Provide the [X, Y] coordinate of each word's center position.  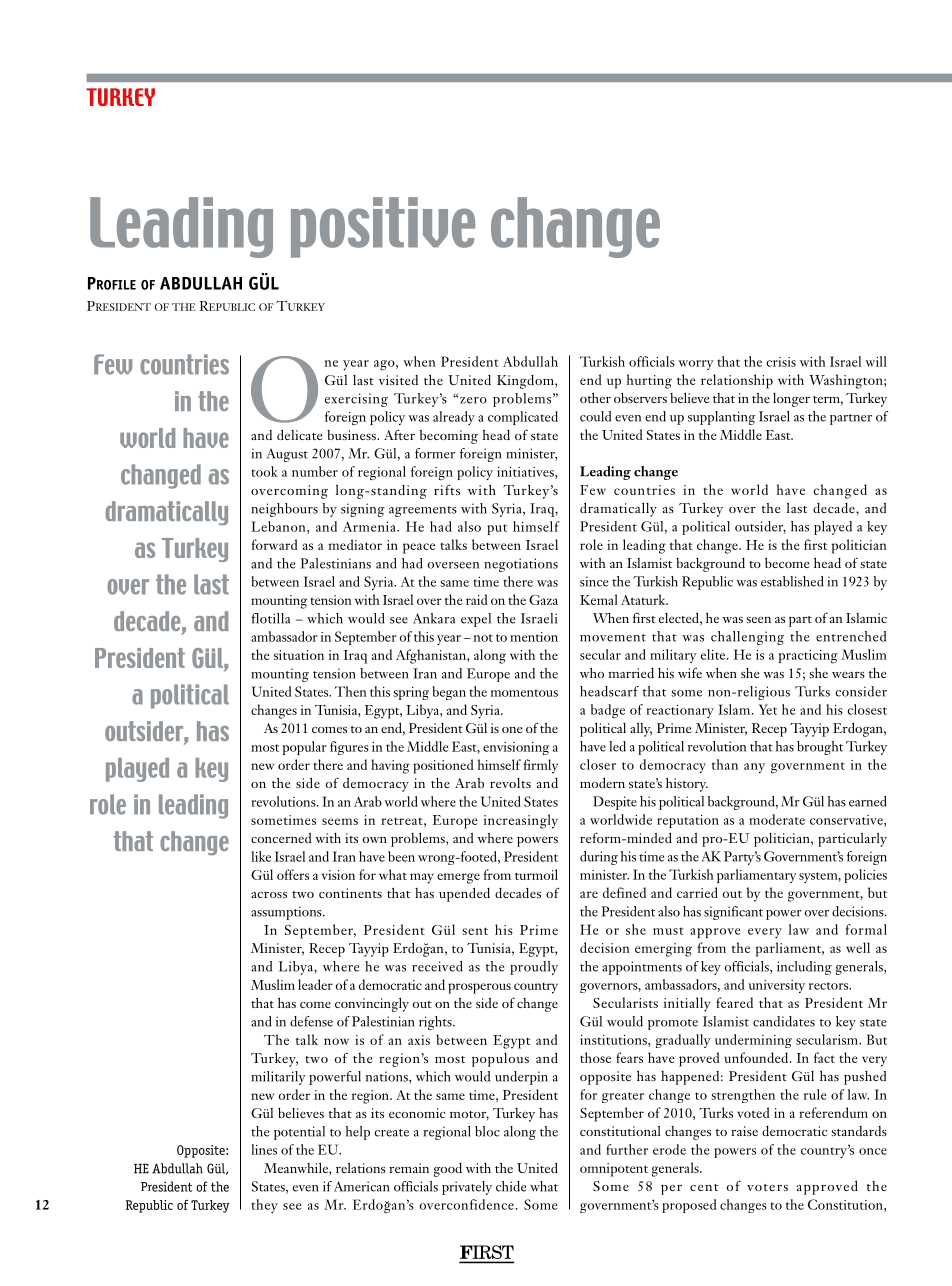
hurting [649, 381]
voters [767, 1187]
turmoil [536, 874]
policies [865, 876]
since [594, 581]
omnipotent [614, 1170]
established [792, 581]
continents [350, 893]
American [362, 1186]
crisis [781, 362]
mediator [355, 544]
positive [383, 227]
